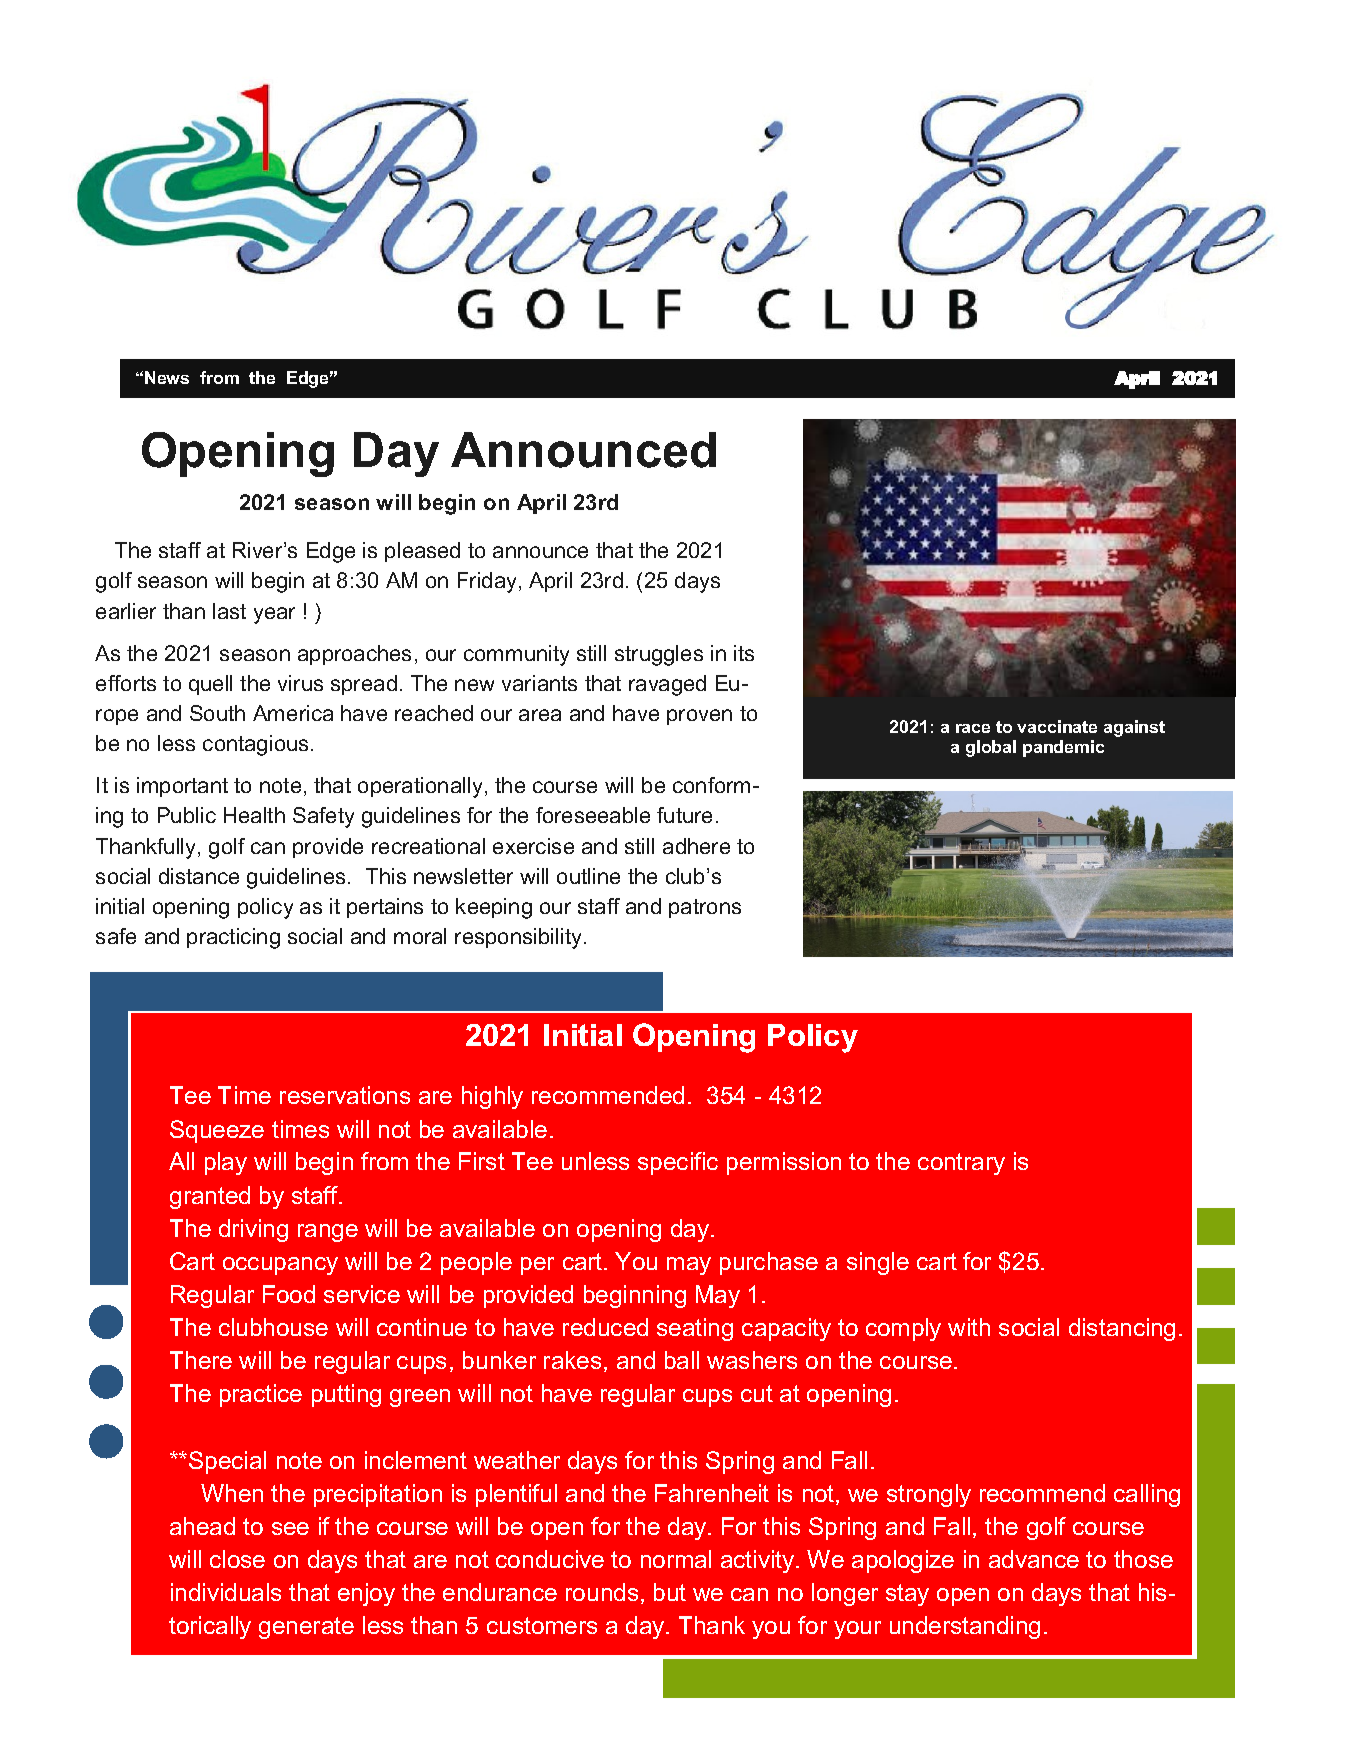 The height and width of the screenshot is (1753, 1355). I want to click on practicing, so click(233, 938).
